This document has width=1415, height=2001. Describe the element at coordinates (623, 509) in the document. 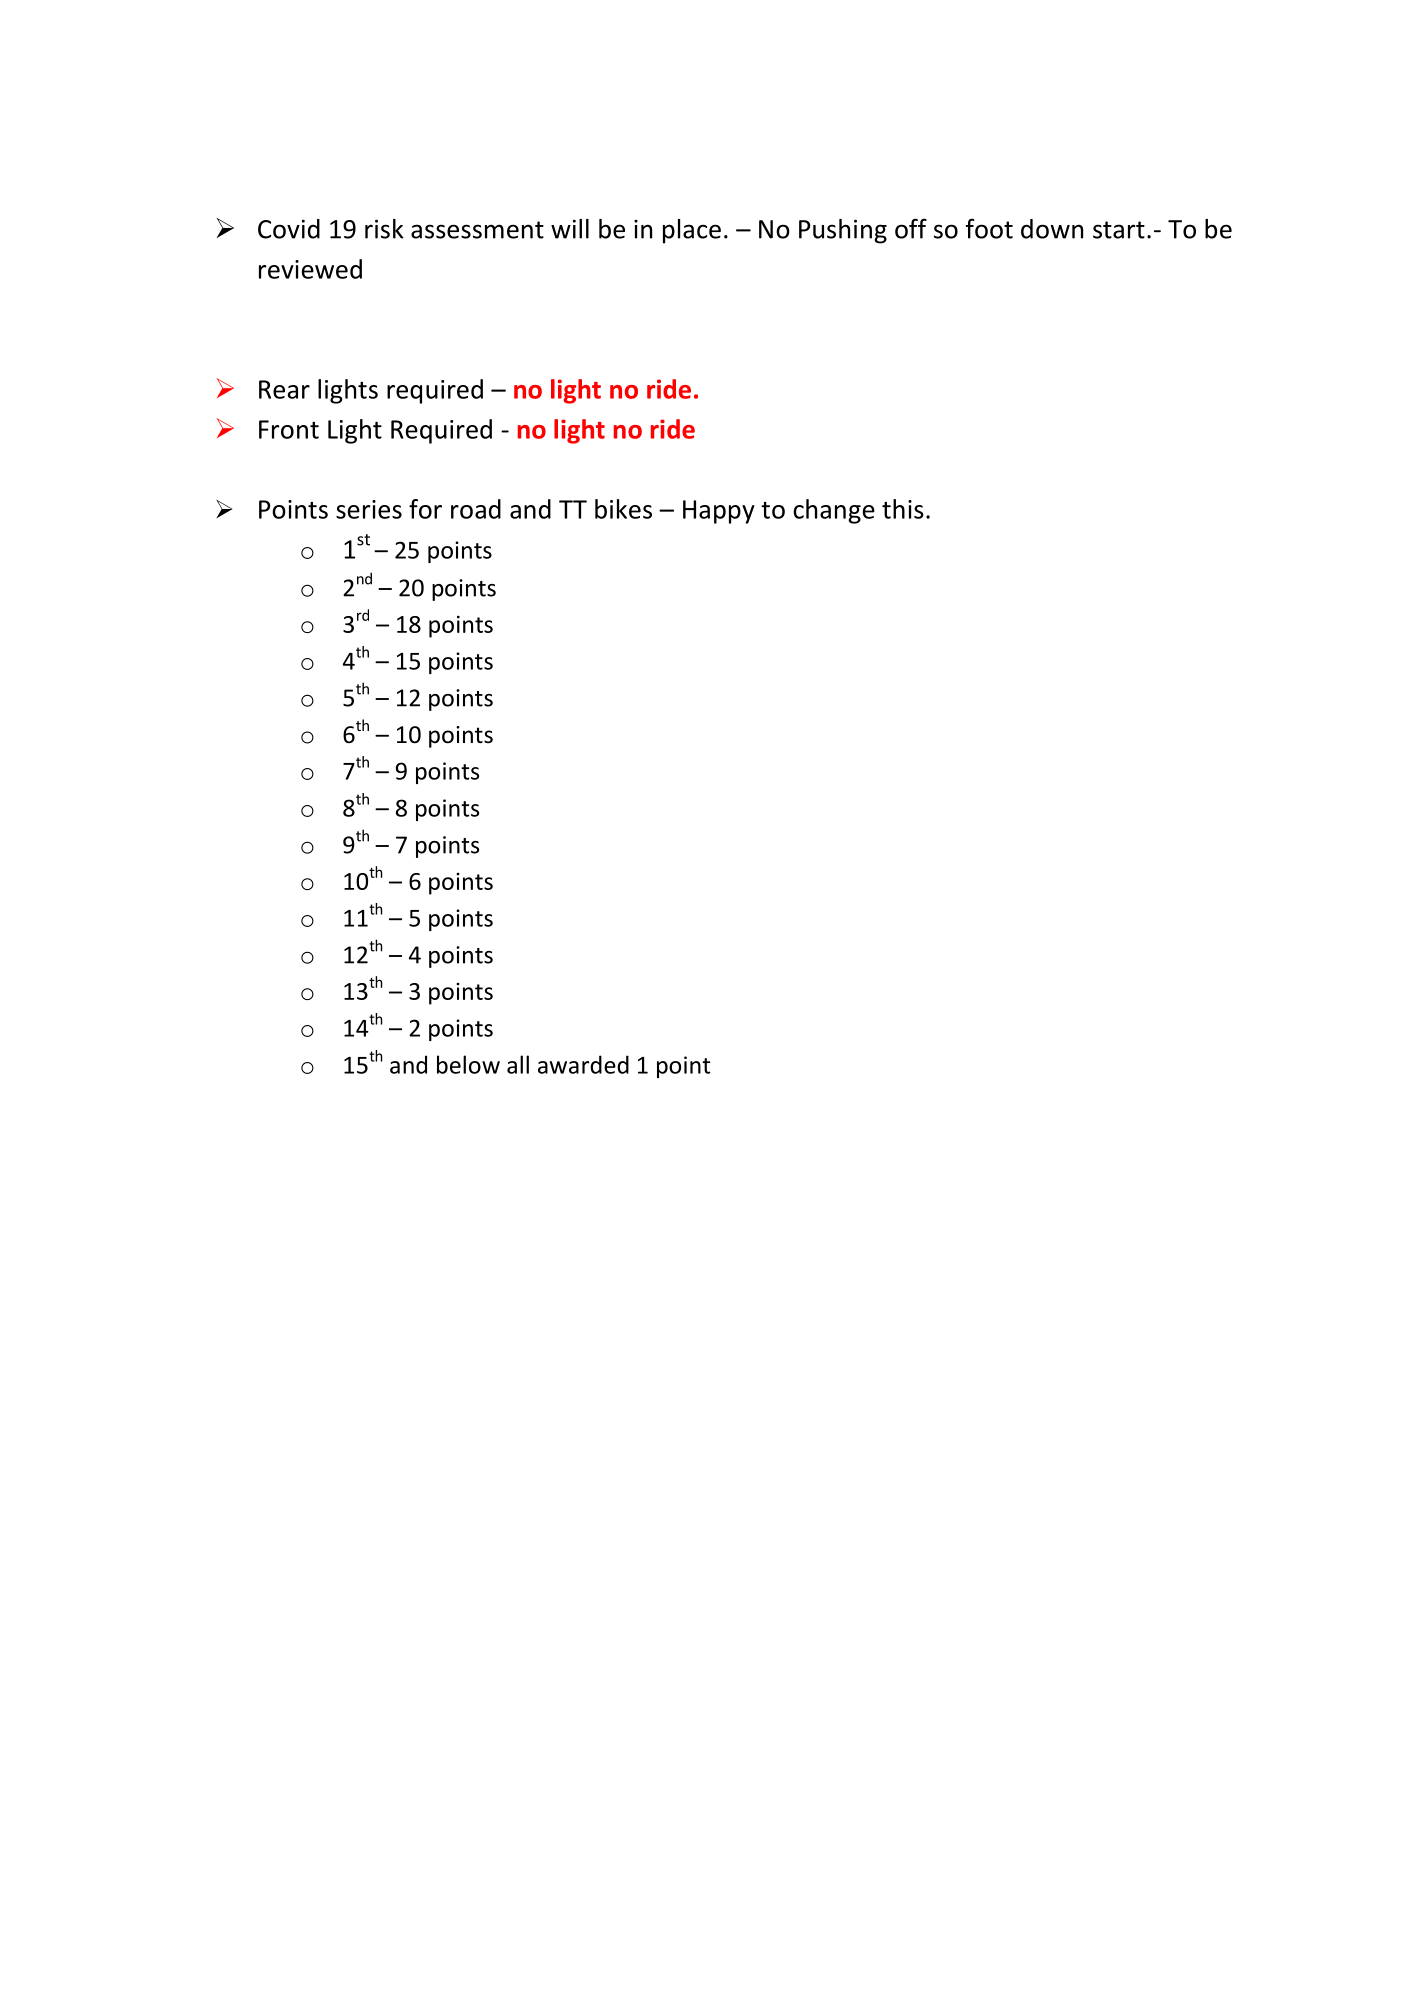

I see `bikes` at that location.
